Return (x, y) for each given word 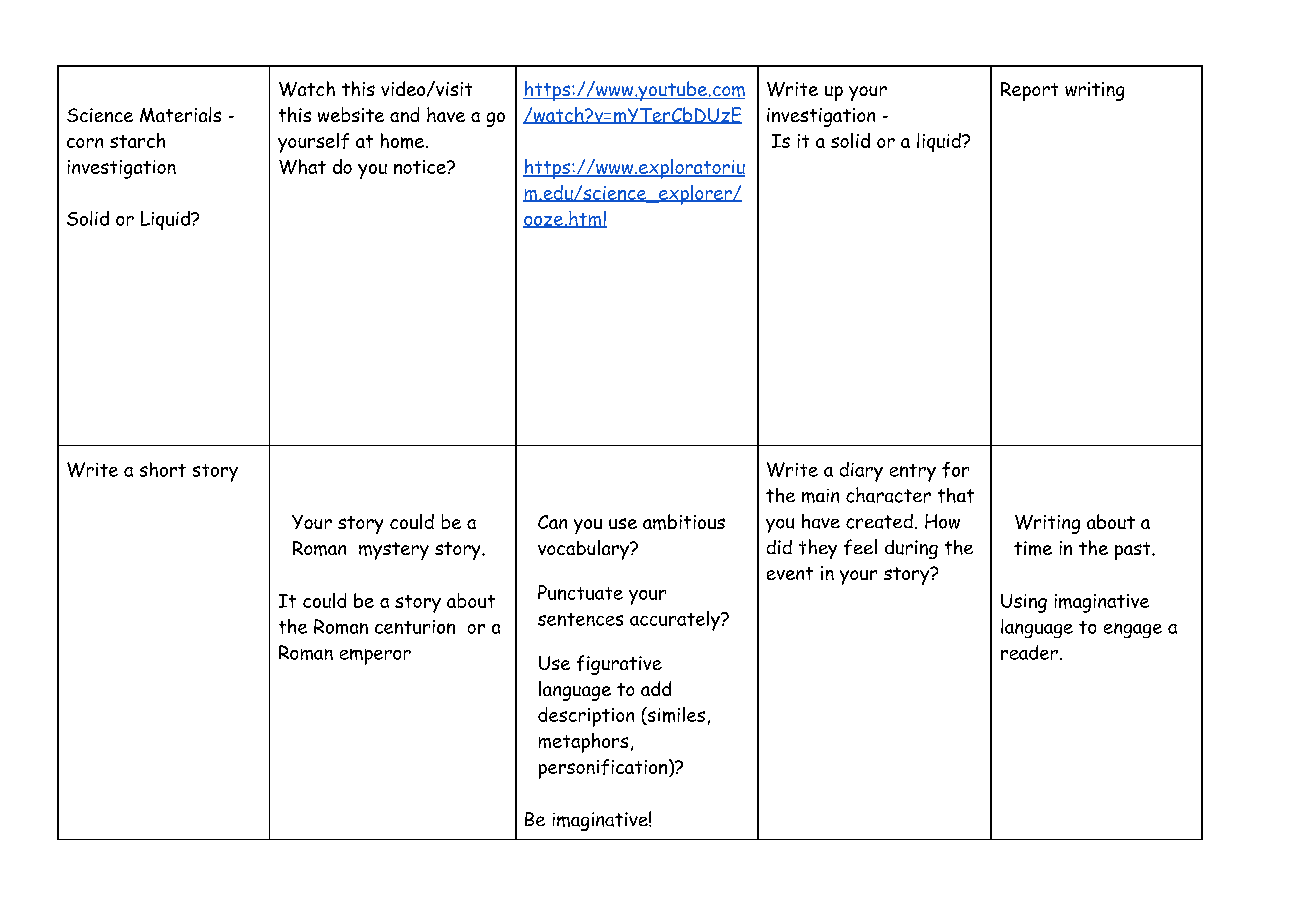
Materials (180, 114)
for (955, 470)
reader (1029, 652)
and (404, 114)
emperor (375, 657)
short (163, 469)
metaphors (583, 743)
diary (861, 472)
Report (1029, 91)
